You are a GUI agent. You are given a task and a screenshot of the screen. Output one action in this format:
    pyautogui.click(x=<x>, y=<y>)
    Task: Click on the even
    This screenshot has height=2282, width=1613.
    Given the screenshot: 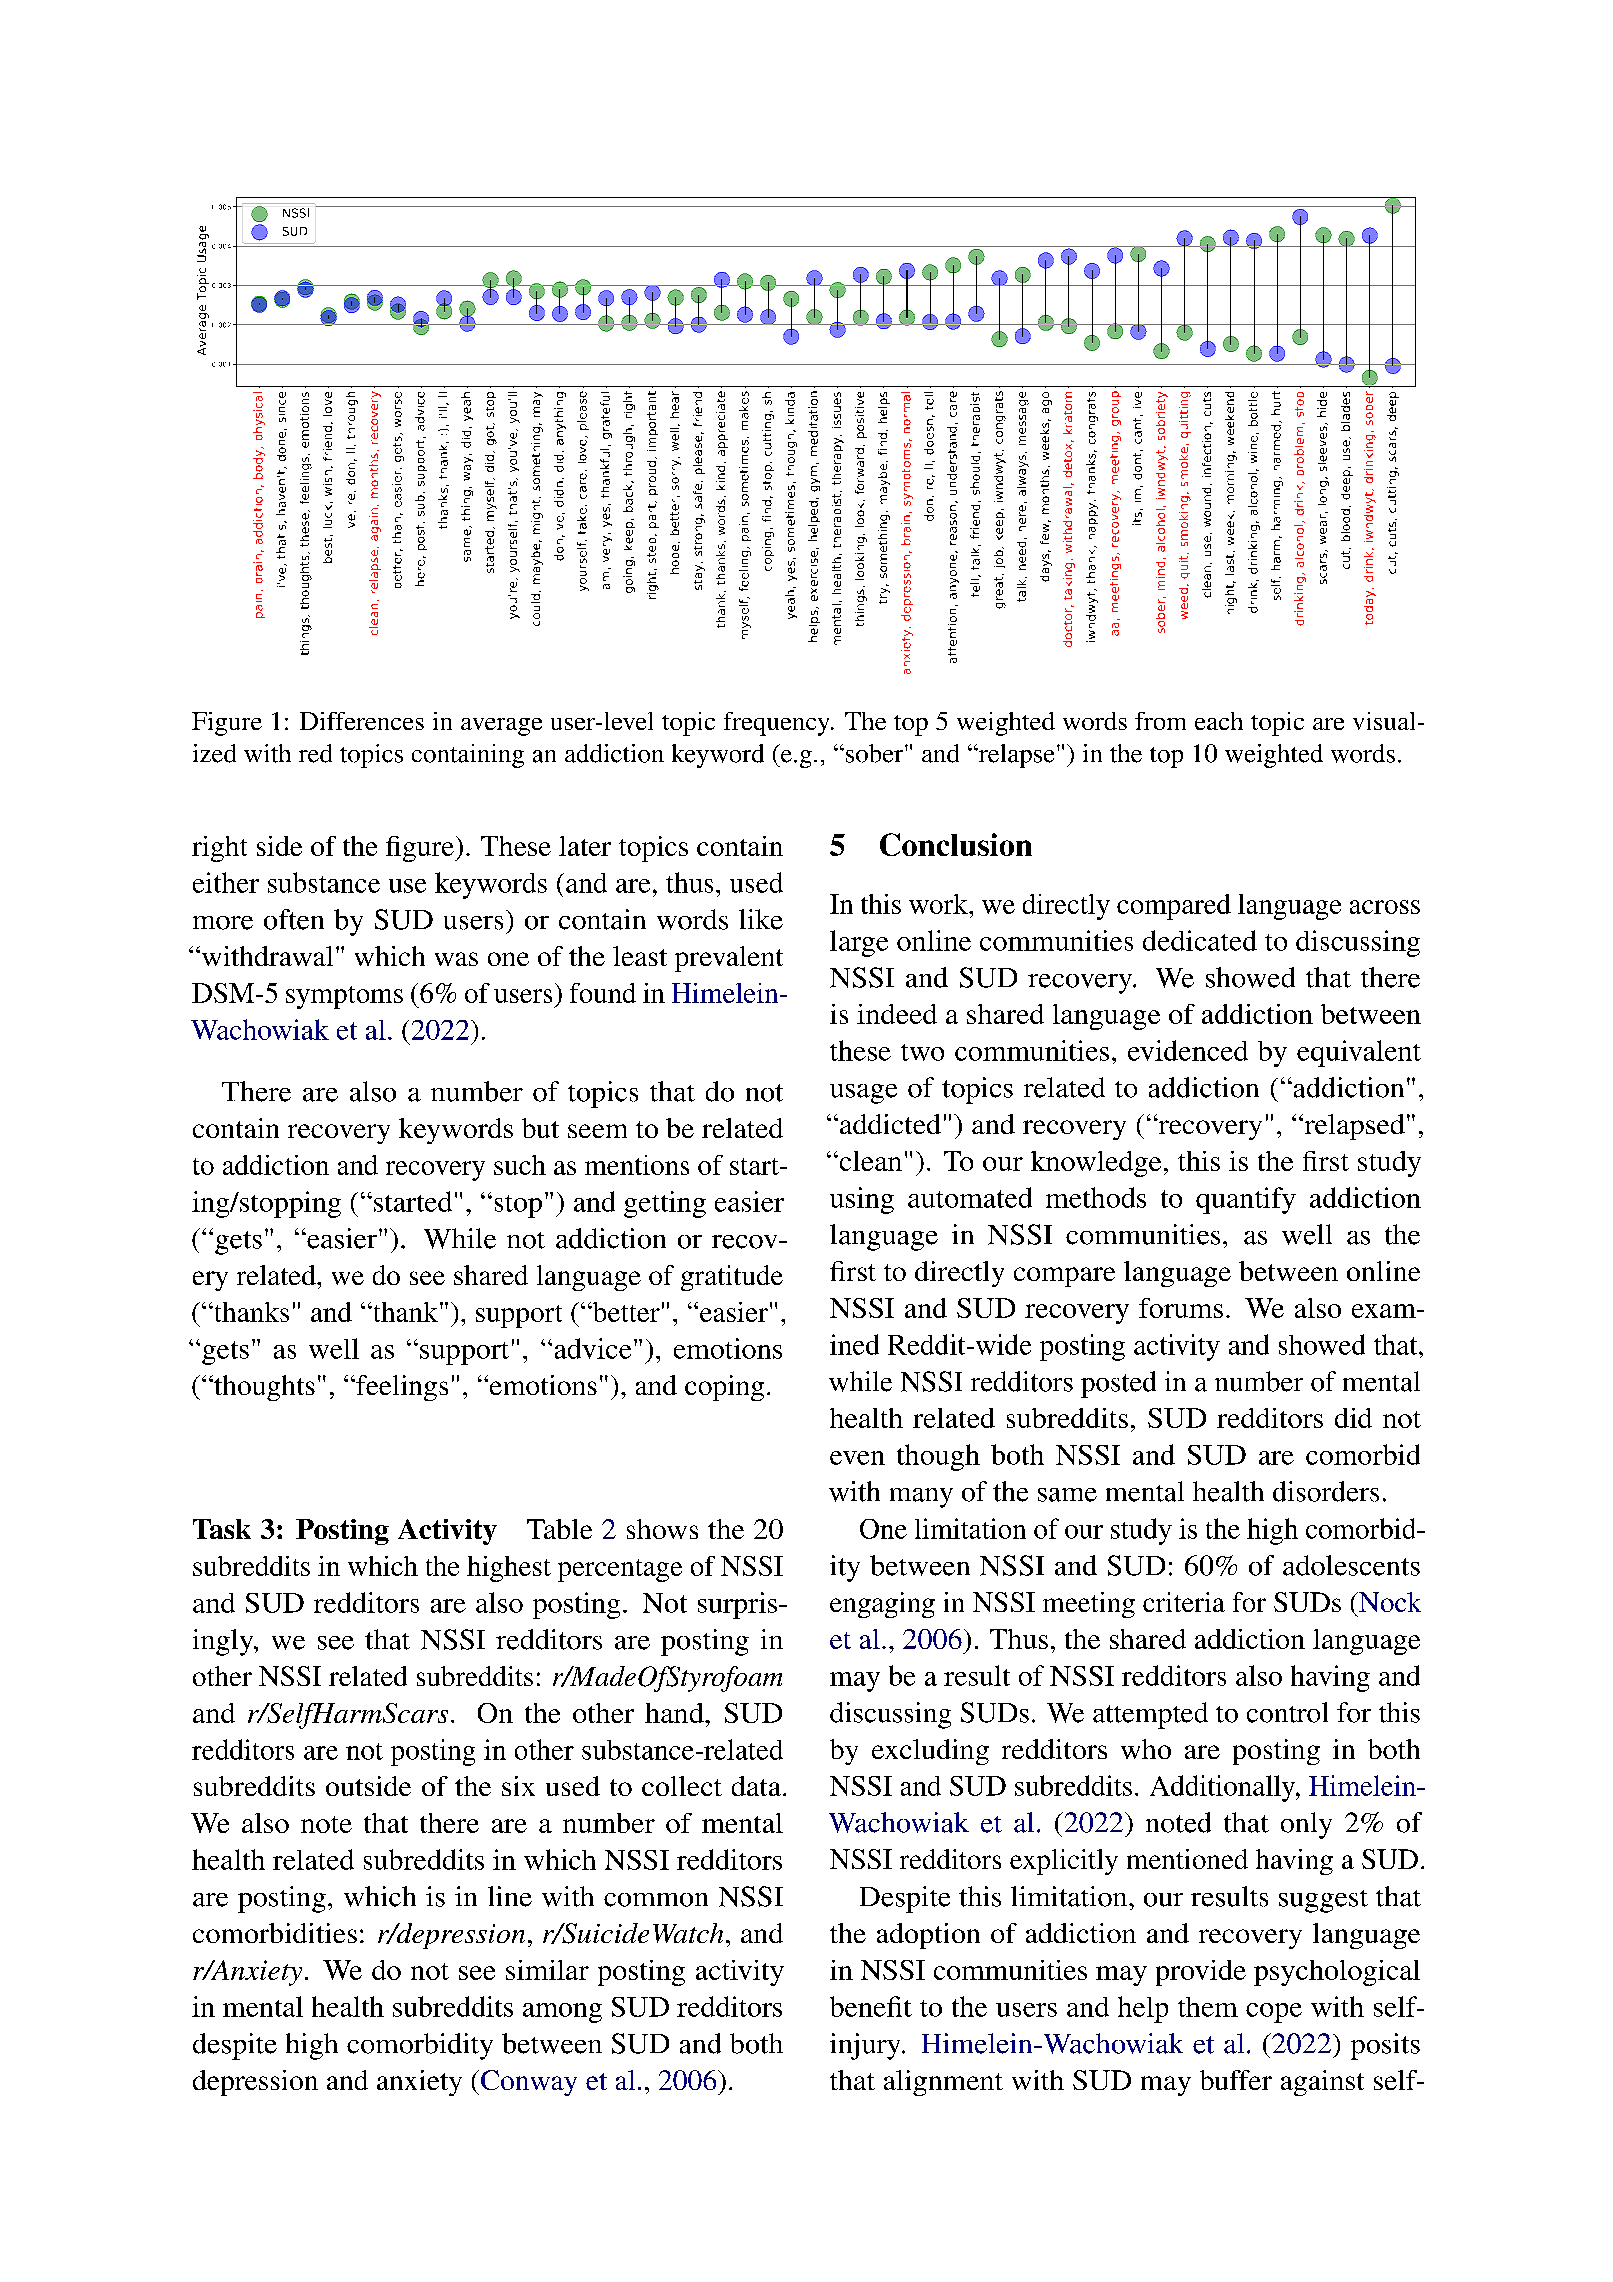 What is the action you would take?
    pyautogui.click(x=857, y=1458)
